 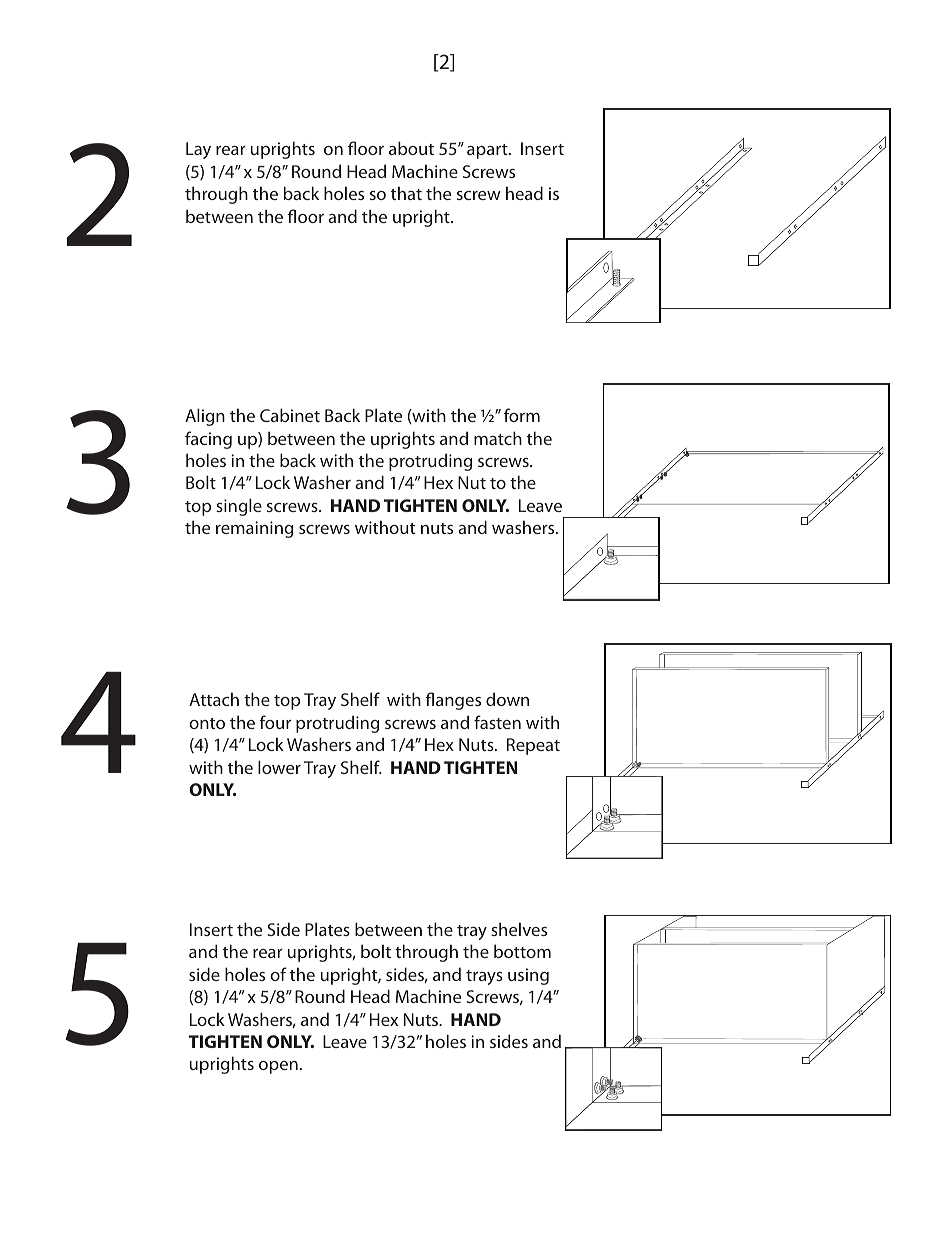 What do you see at coordinates (207, 723) in the screenshot?
I see `onto` at bounding box center [207, 723].
